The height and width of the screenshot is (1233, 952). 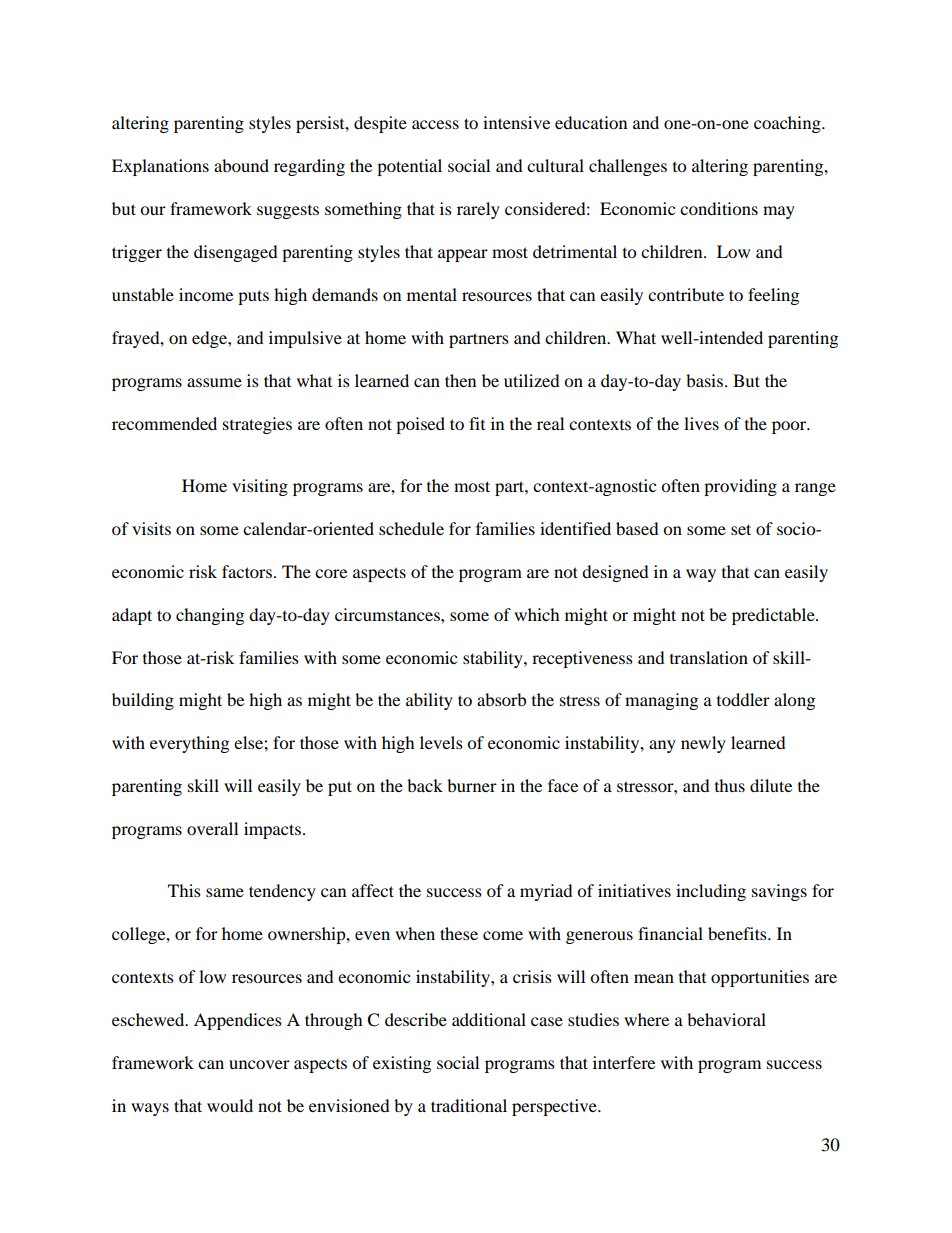 I want to click on then, so click(x=460, y=380).
